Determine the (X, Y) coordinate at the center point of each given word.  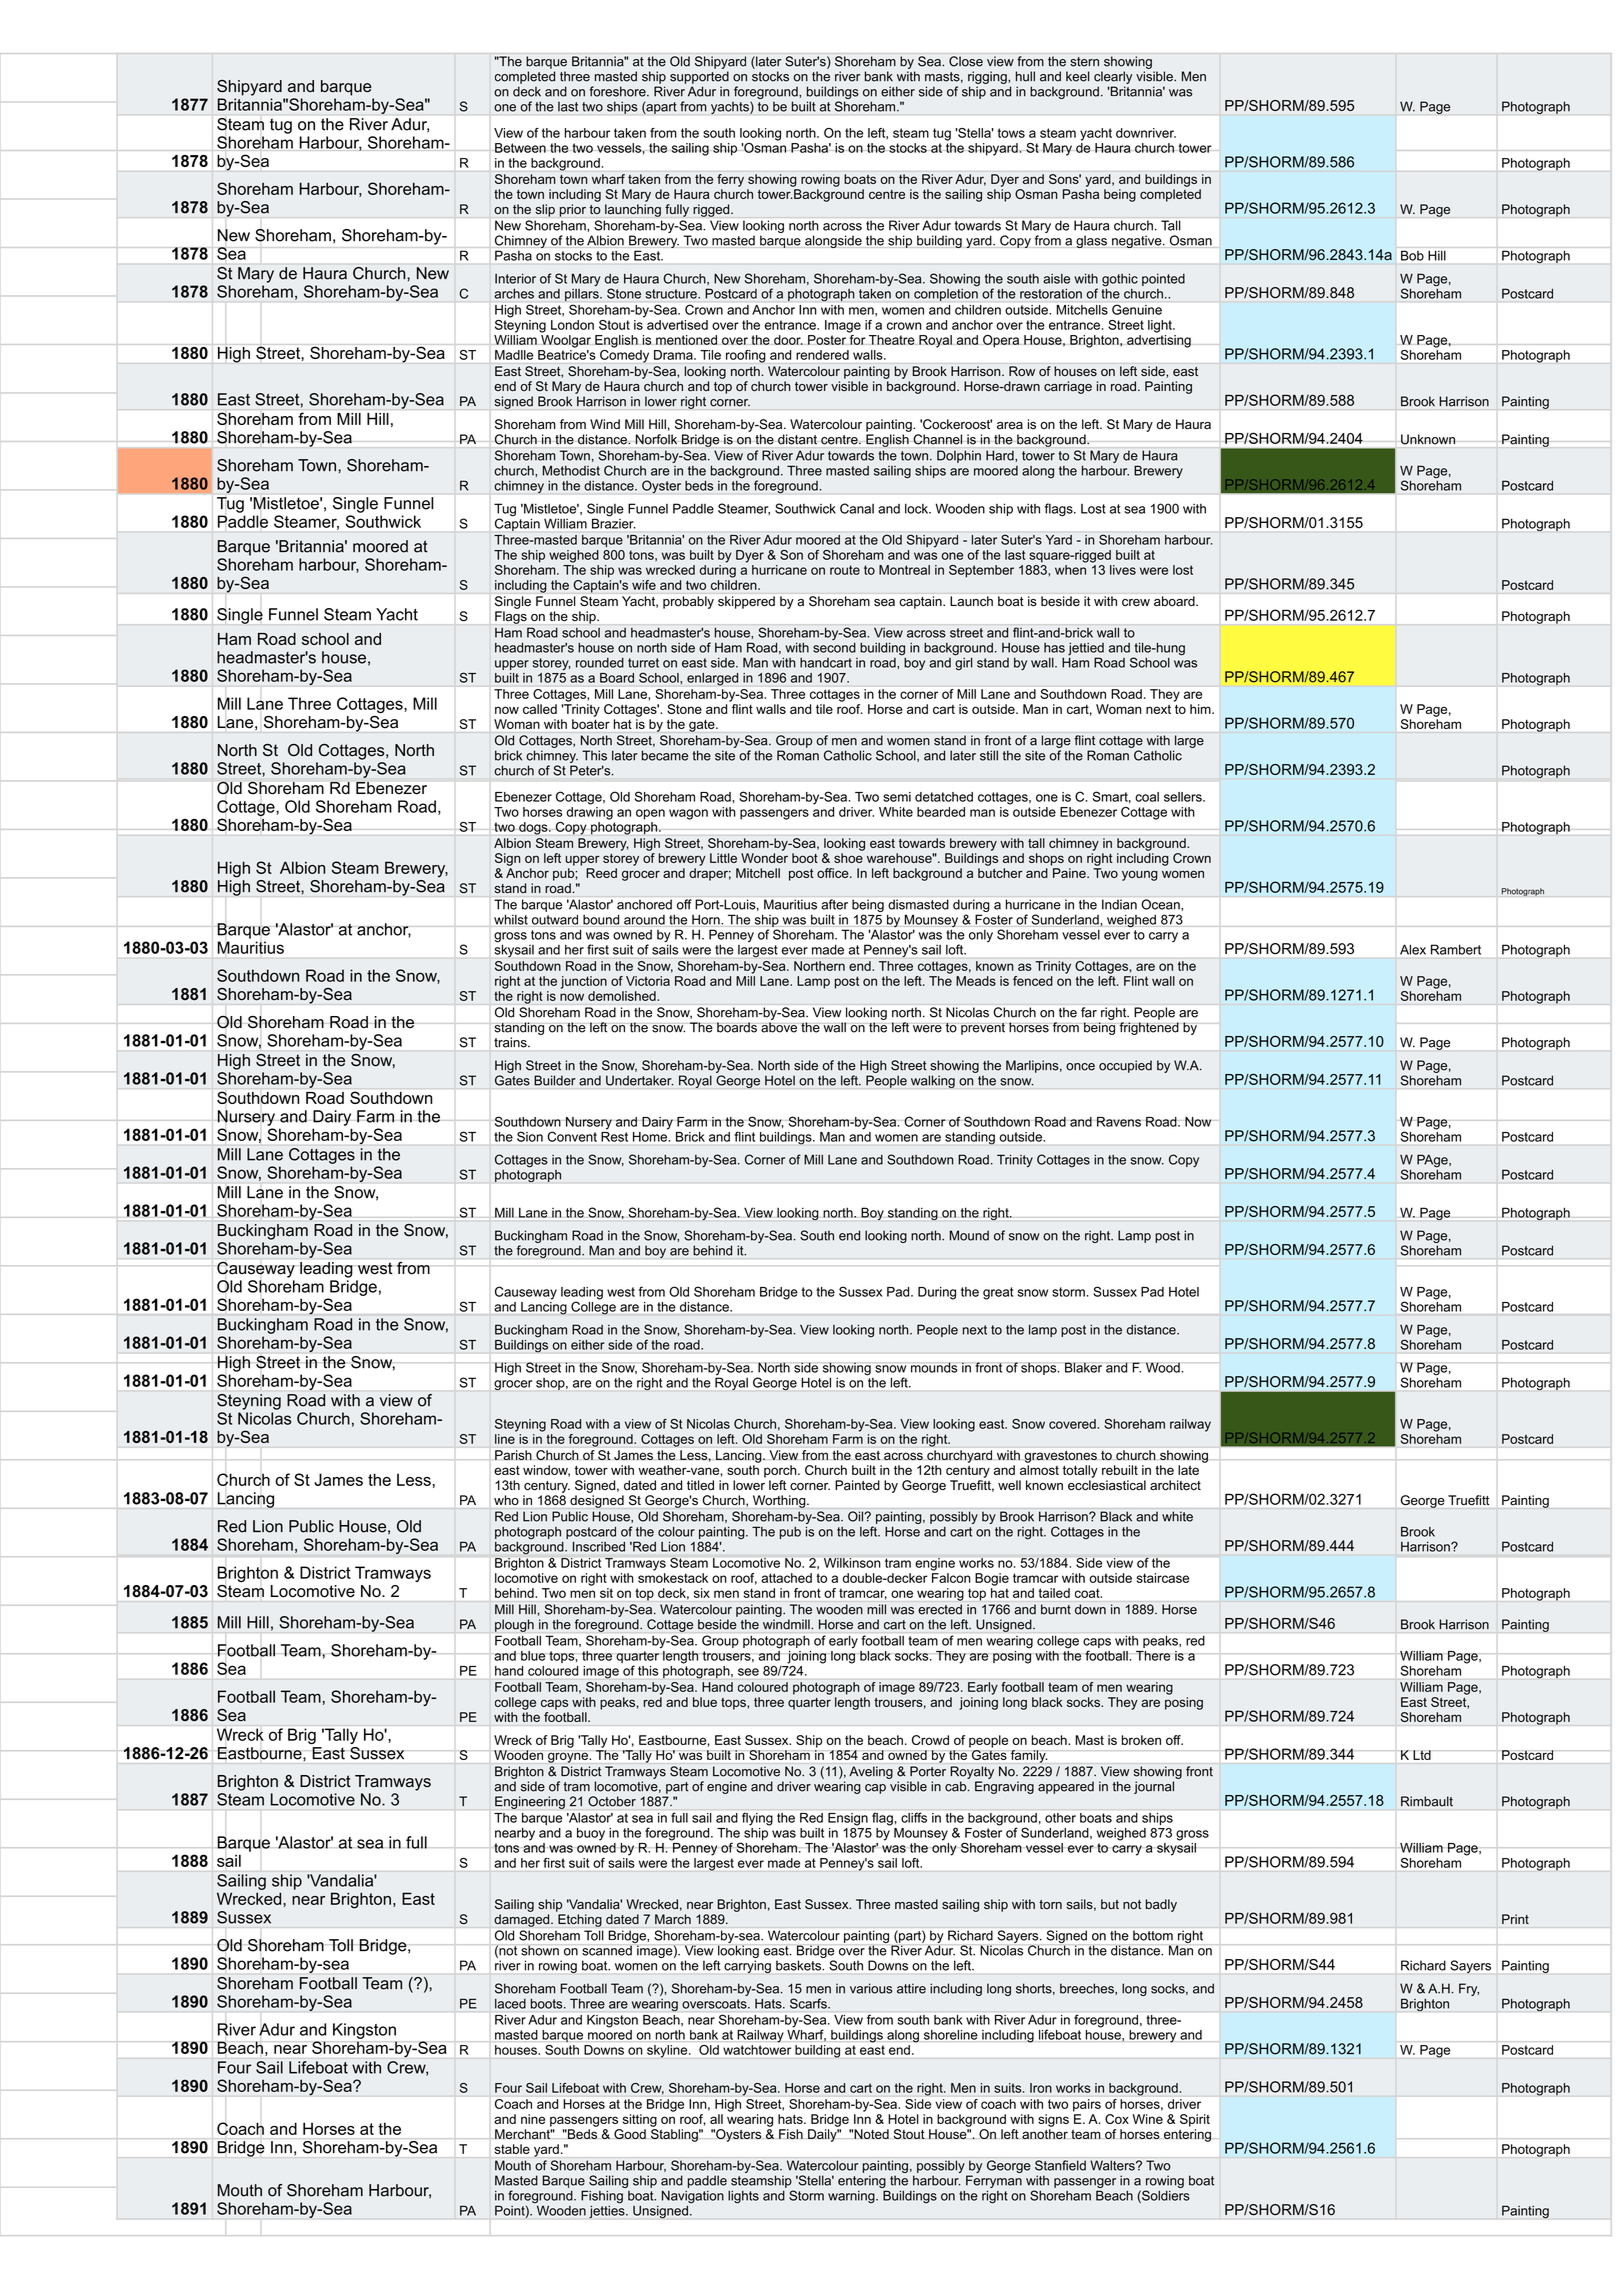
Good (630, 2134)
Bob (1412, 256)
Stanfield (1060, 2165)
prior (573, 210)
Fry (1469, 1989)
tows (1011, 133)
